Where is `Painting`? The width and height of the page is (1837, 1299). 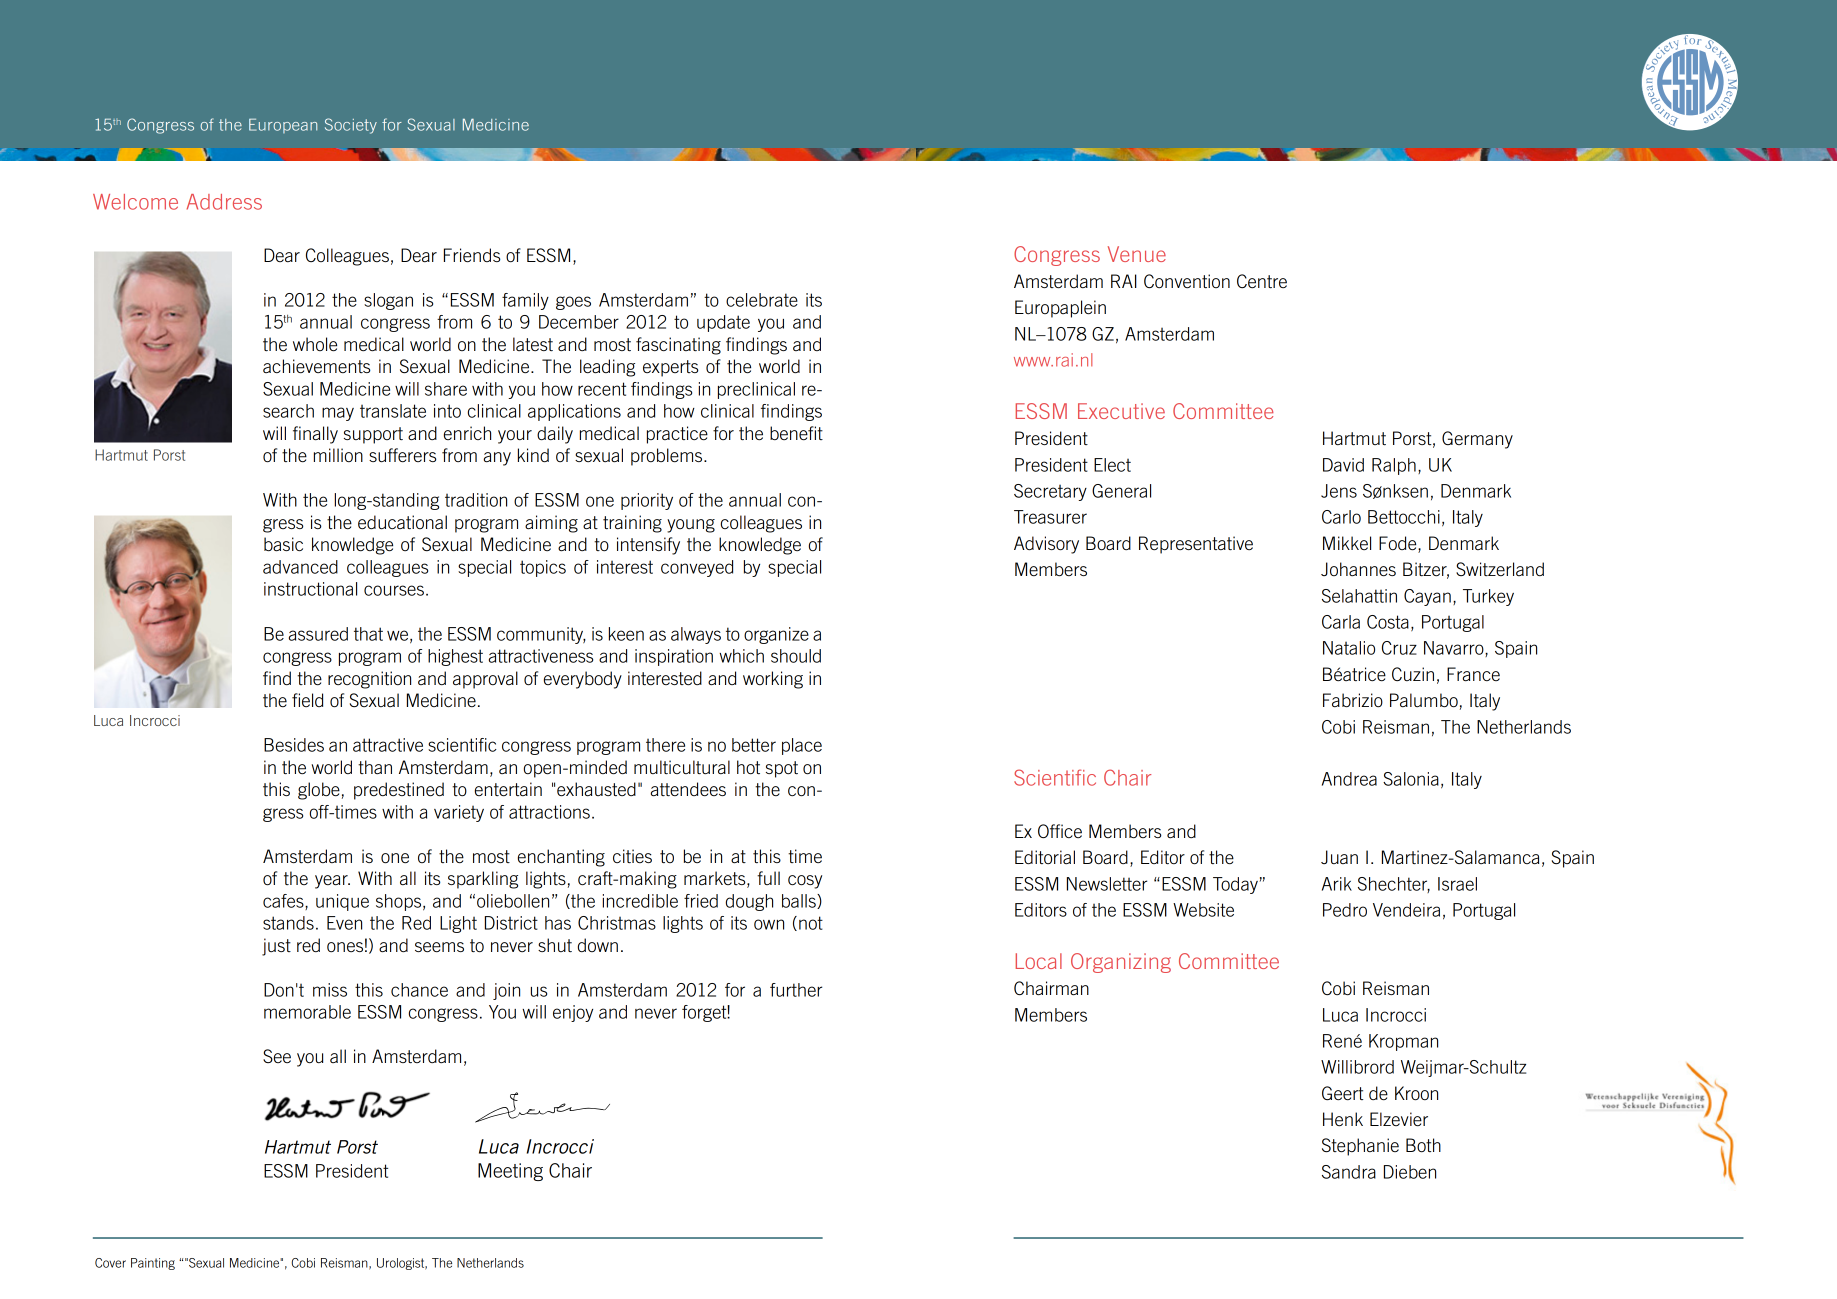 Painting is located at coordinates (153, 1264).
